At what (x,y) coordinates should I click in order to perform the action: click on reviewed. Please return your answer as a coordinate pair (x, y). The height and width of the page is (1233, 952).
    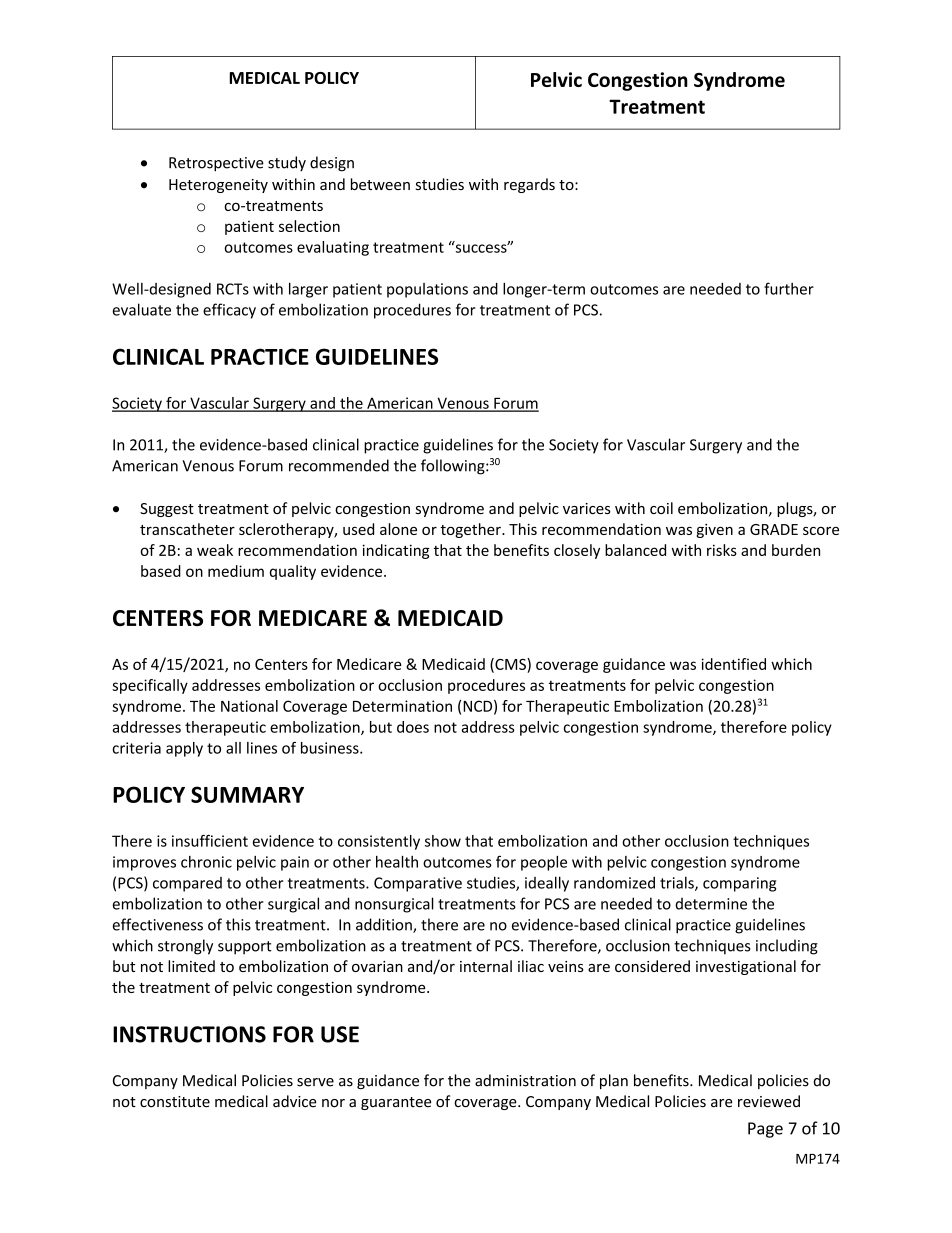
    Looking at the image, I should click on (769, 1101).
